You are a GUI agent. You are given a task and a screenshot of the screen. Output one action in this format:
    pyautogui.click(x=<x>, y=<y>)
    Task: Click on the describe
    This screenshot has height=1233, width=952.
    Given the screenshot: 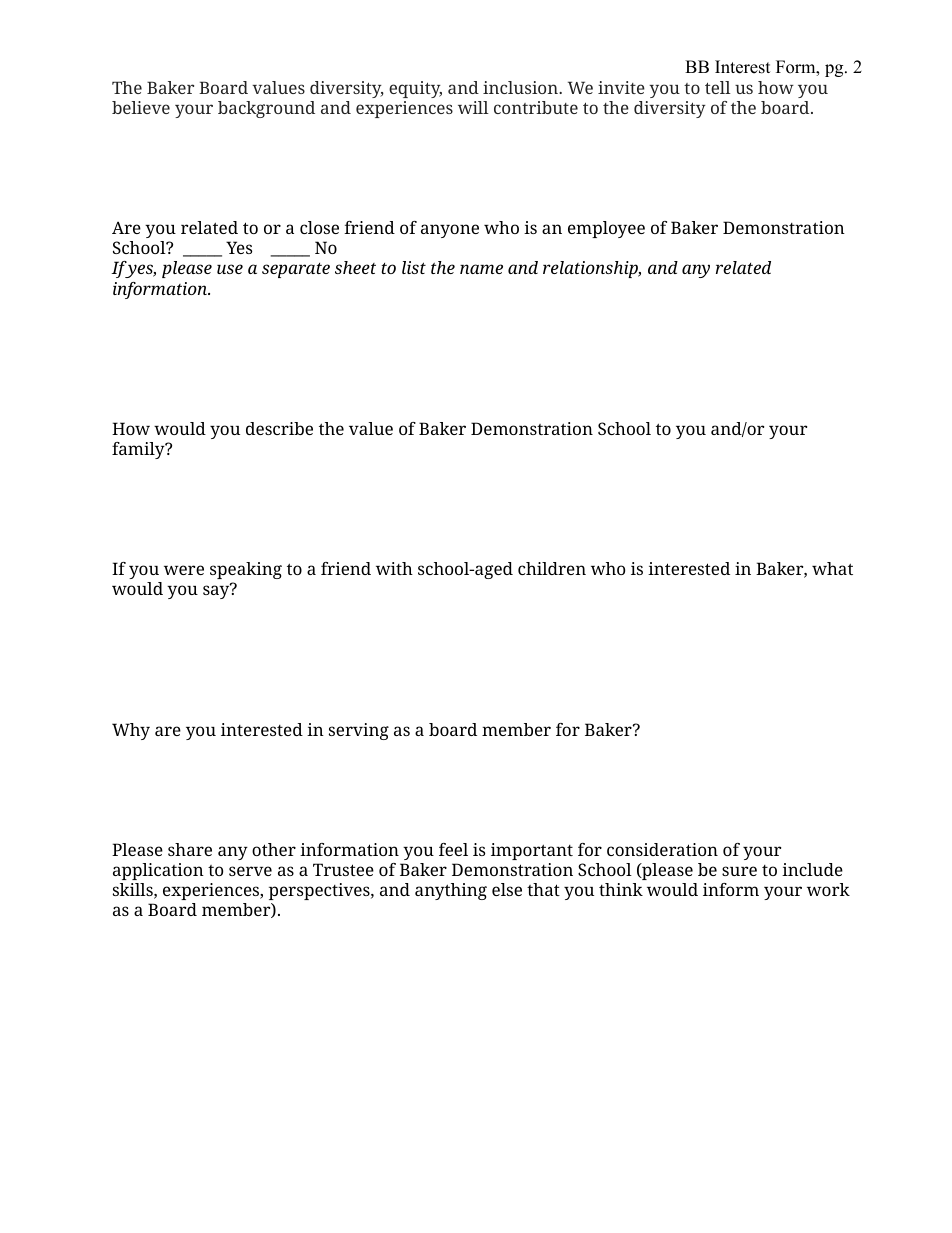 What is the action you would take?
    pyautogui.click(x=279, y=428)
